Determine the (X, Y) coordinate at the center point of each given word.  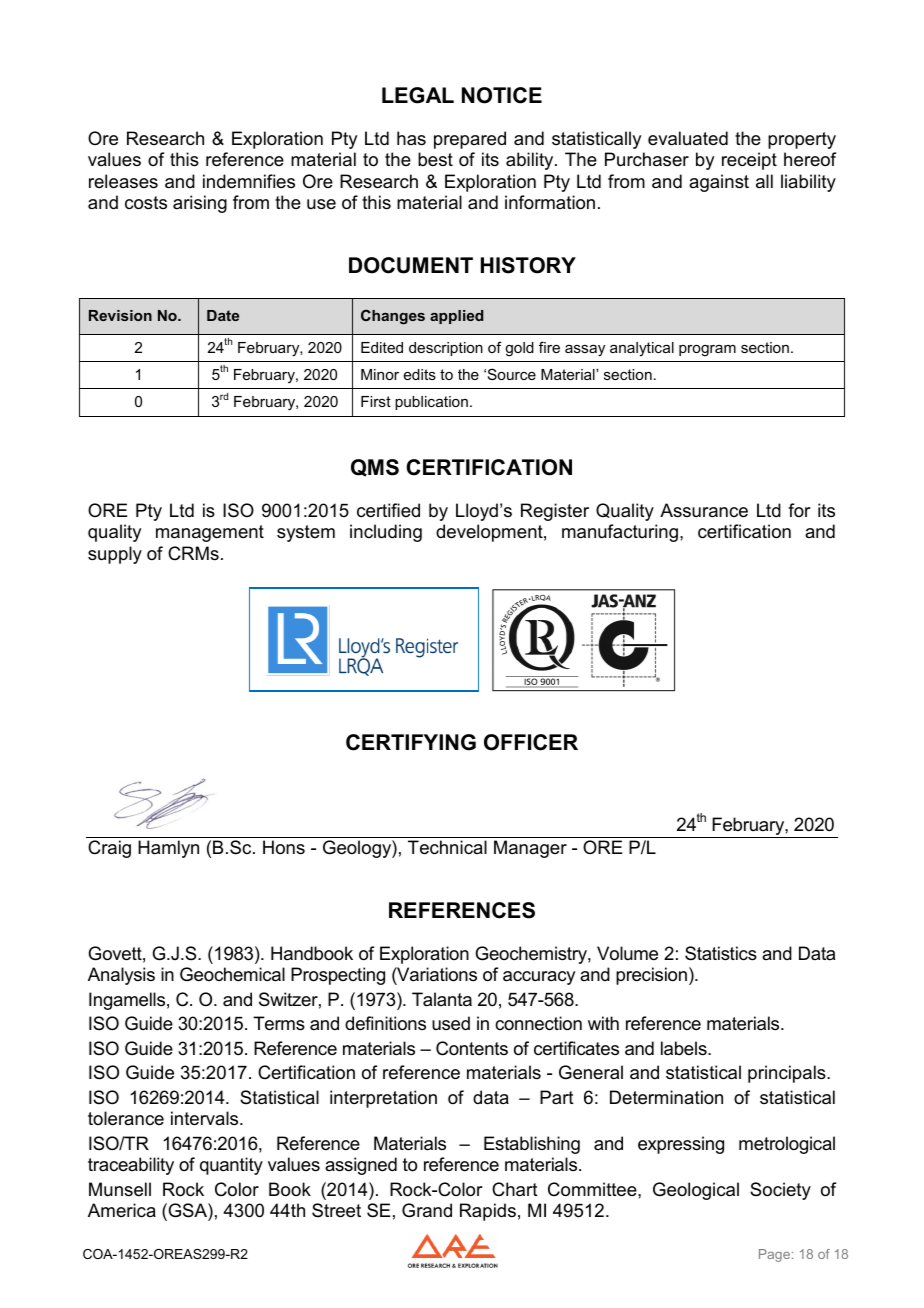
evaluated (688, 138)
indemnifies (249, 181)
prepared (470, 140)
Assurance (704, 510)
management (210, 533)
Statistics (721, 953)
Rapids (488, 1212)
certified (388, 510)
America (122, 1210)
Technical (447, 847)
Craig (109, 849)
